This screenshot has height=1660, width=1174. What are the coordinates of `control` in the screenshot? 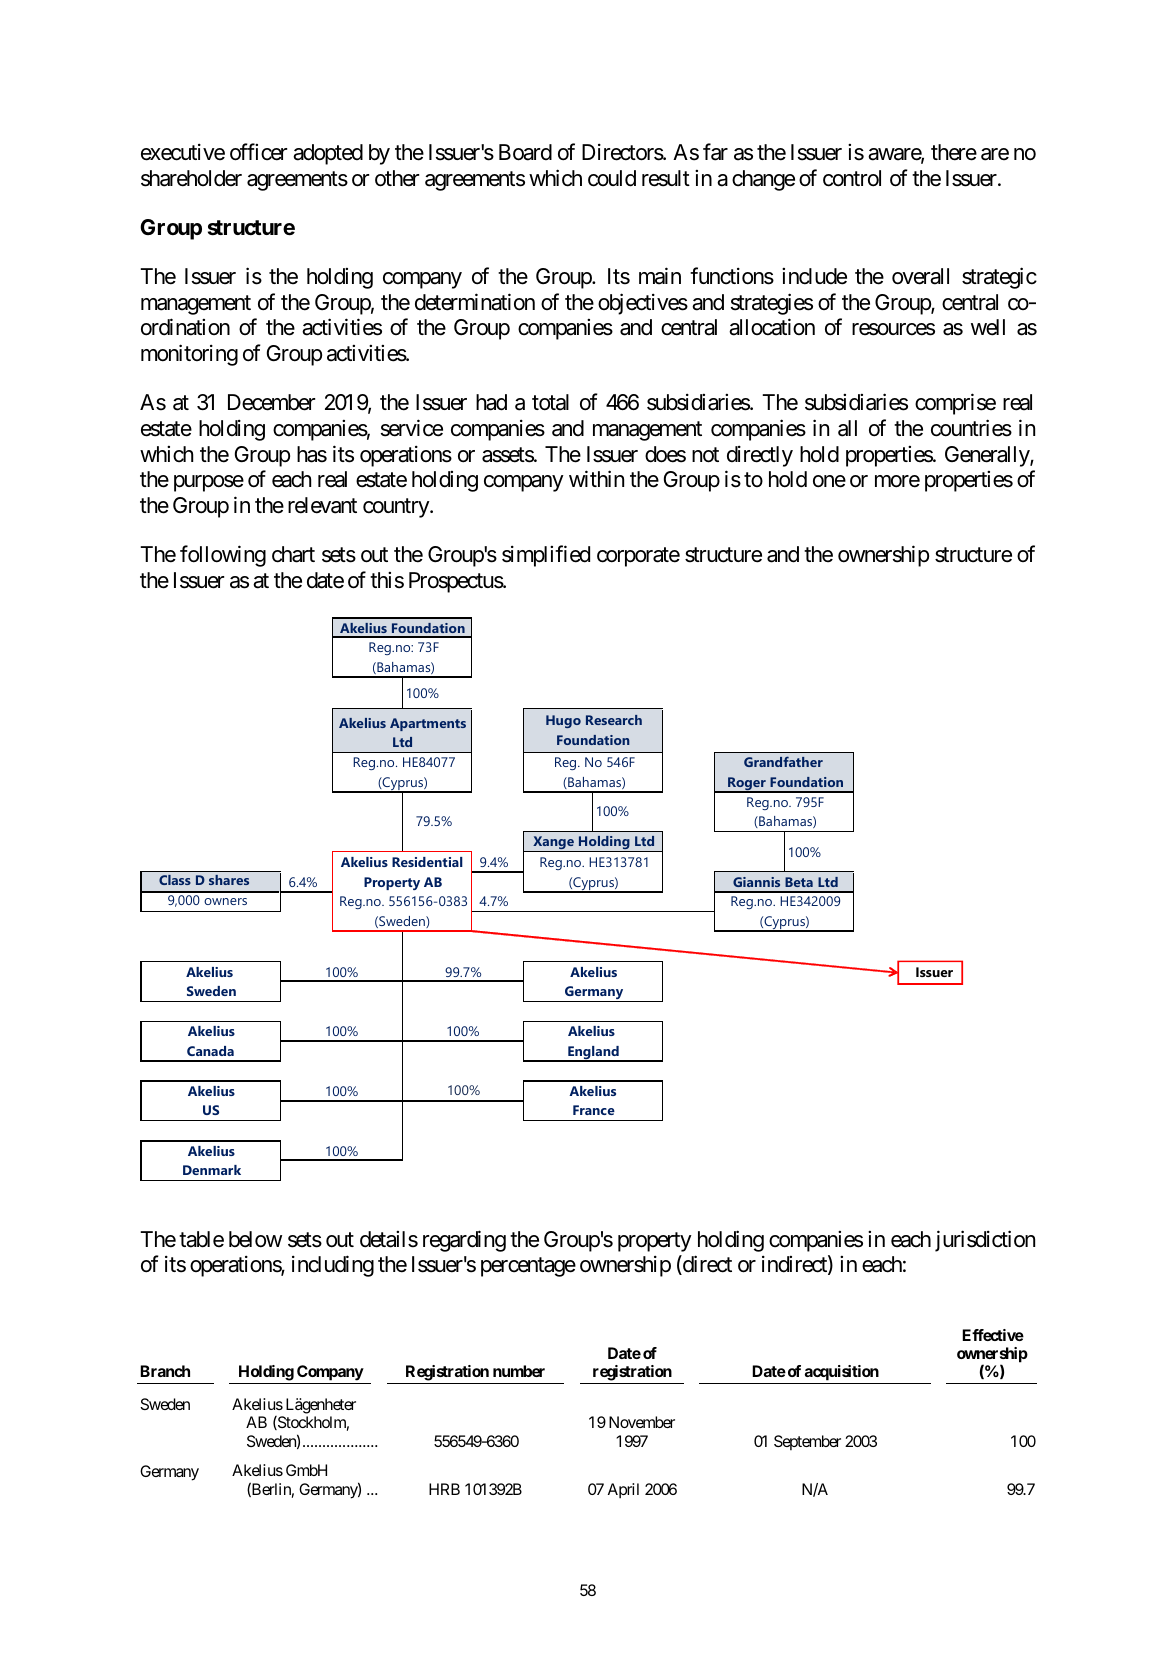 It's located at (852, 178).
